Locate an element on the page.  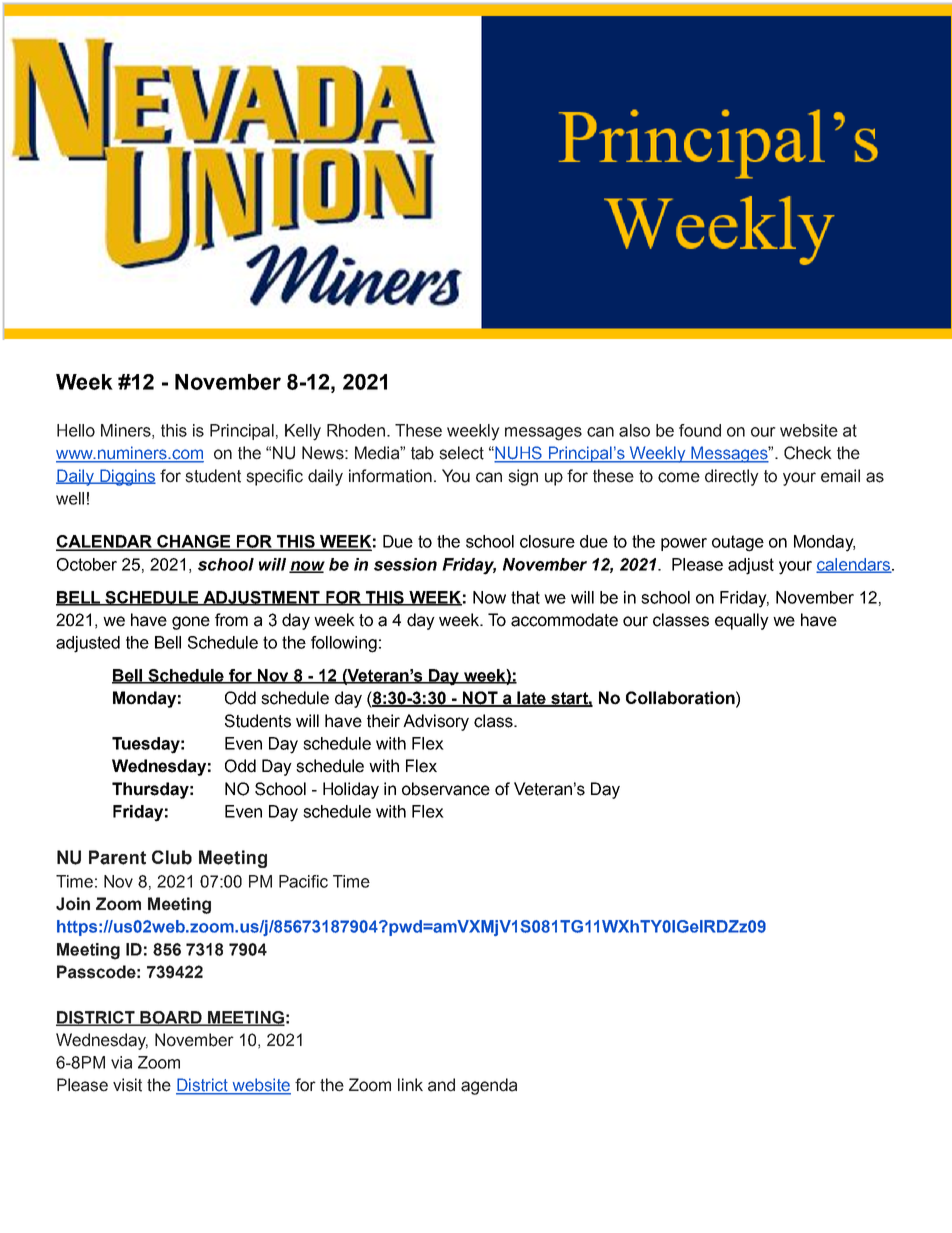
Holiday is located at coordinates (351, 790).
